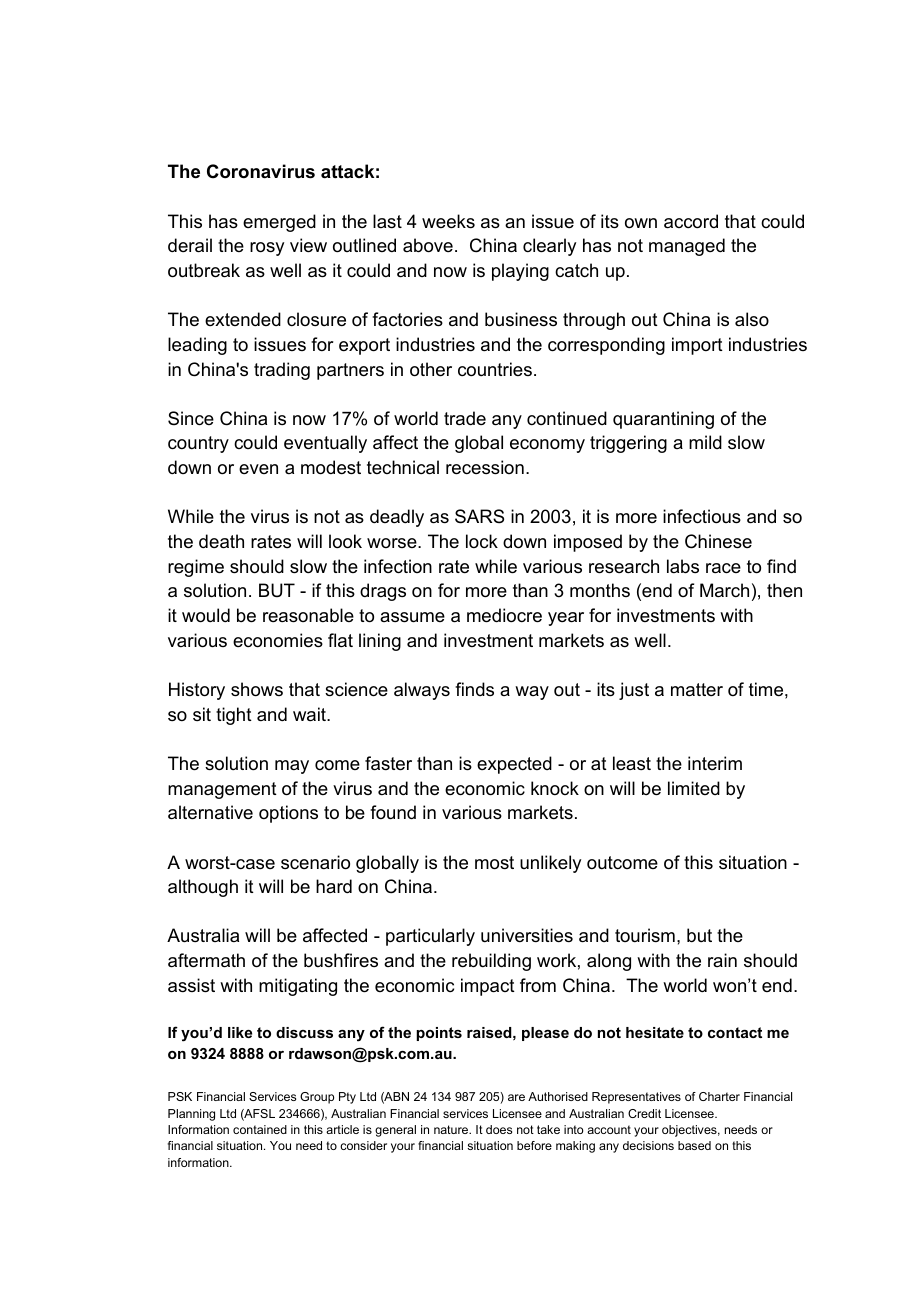 The image size is (924, 1308). What do you see at coordinates (687, 247) in the image?
I see `managed` at bounding box center [687, 247].
